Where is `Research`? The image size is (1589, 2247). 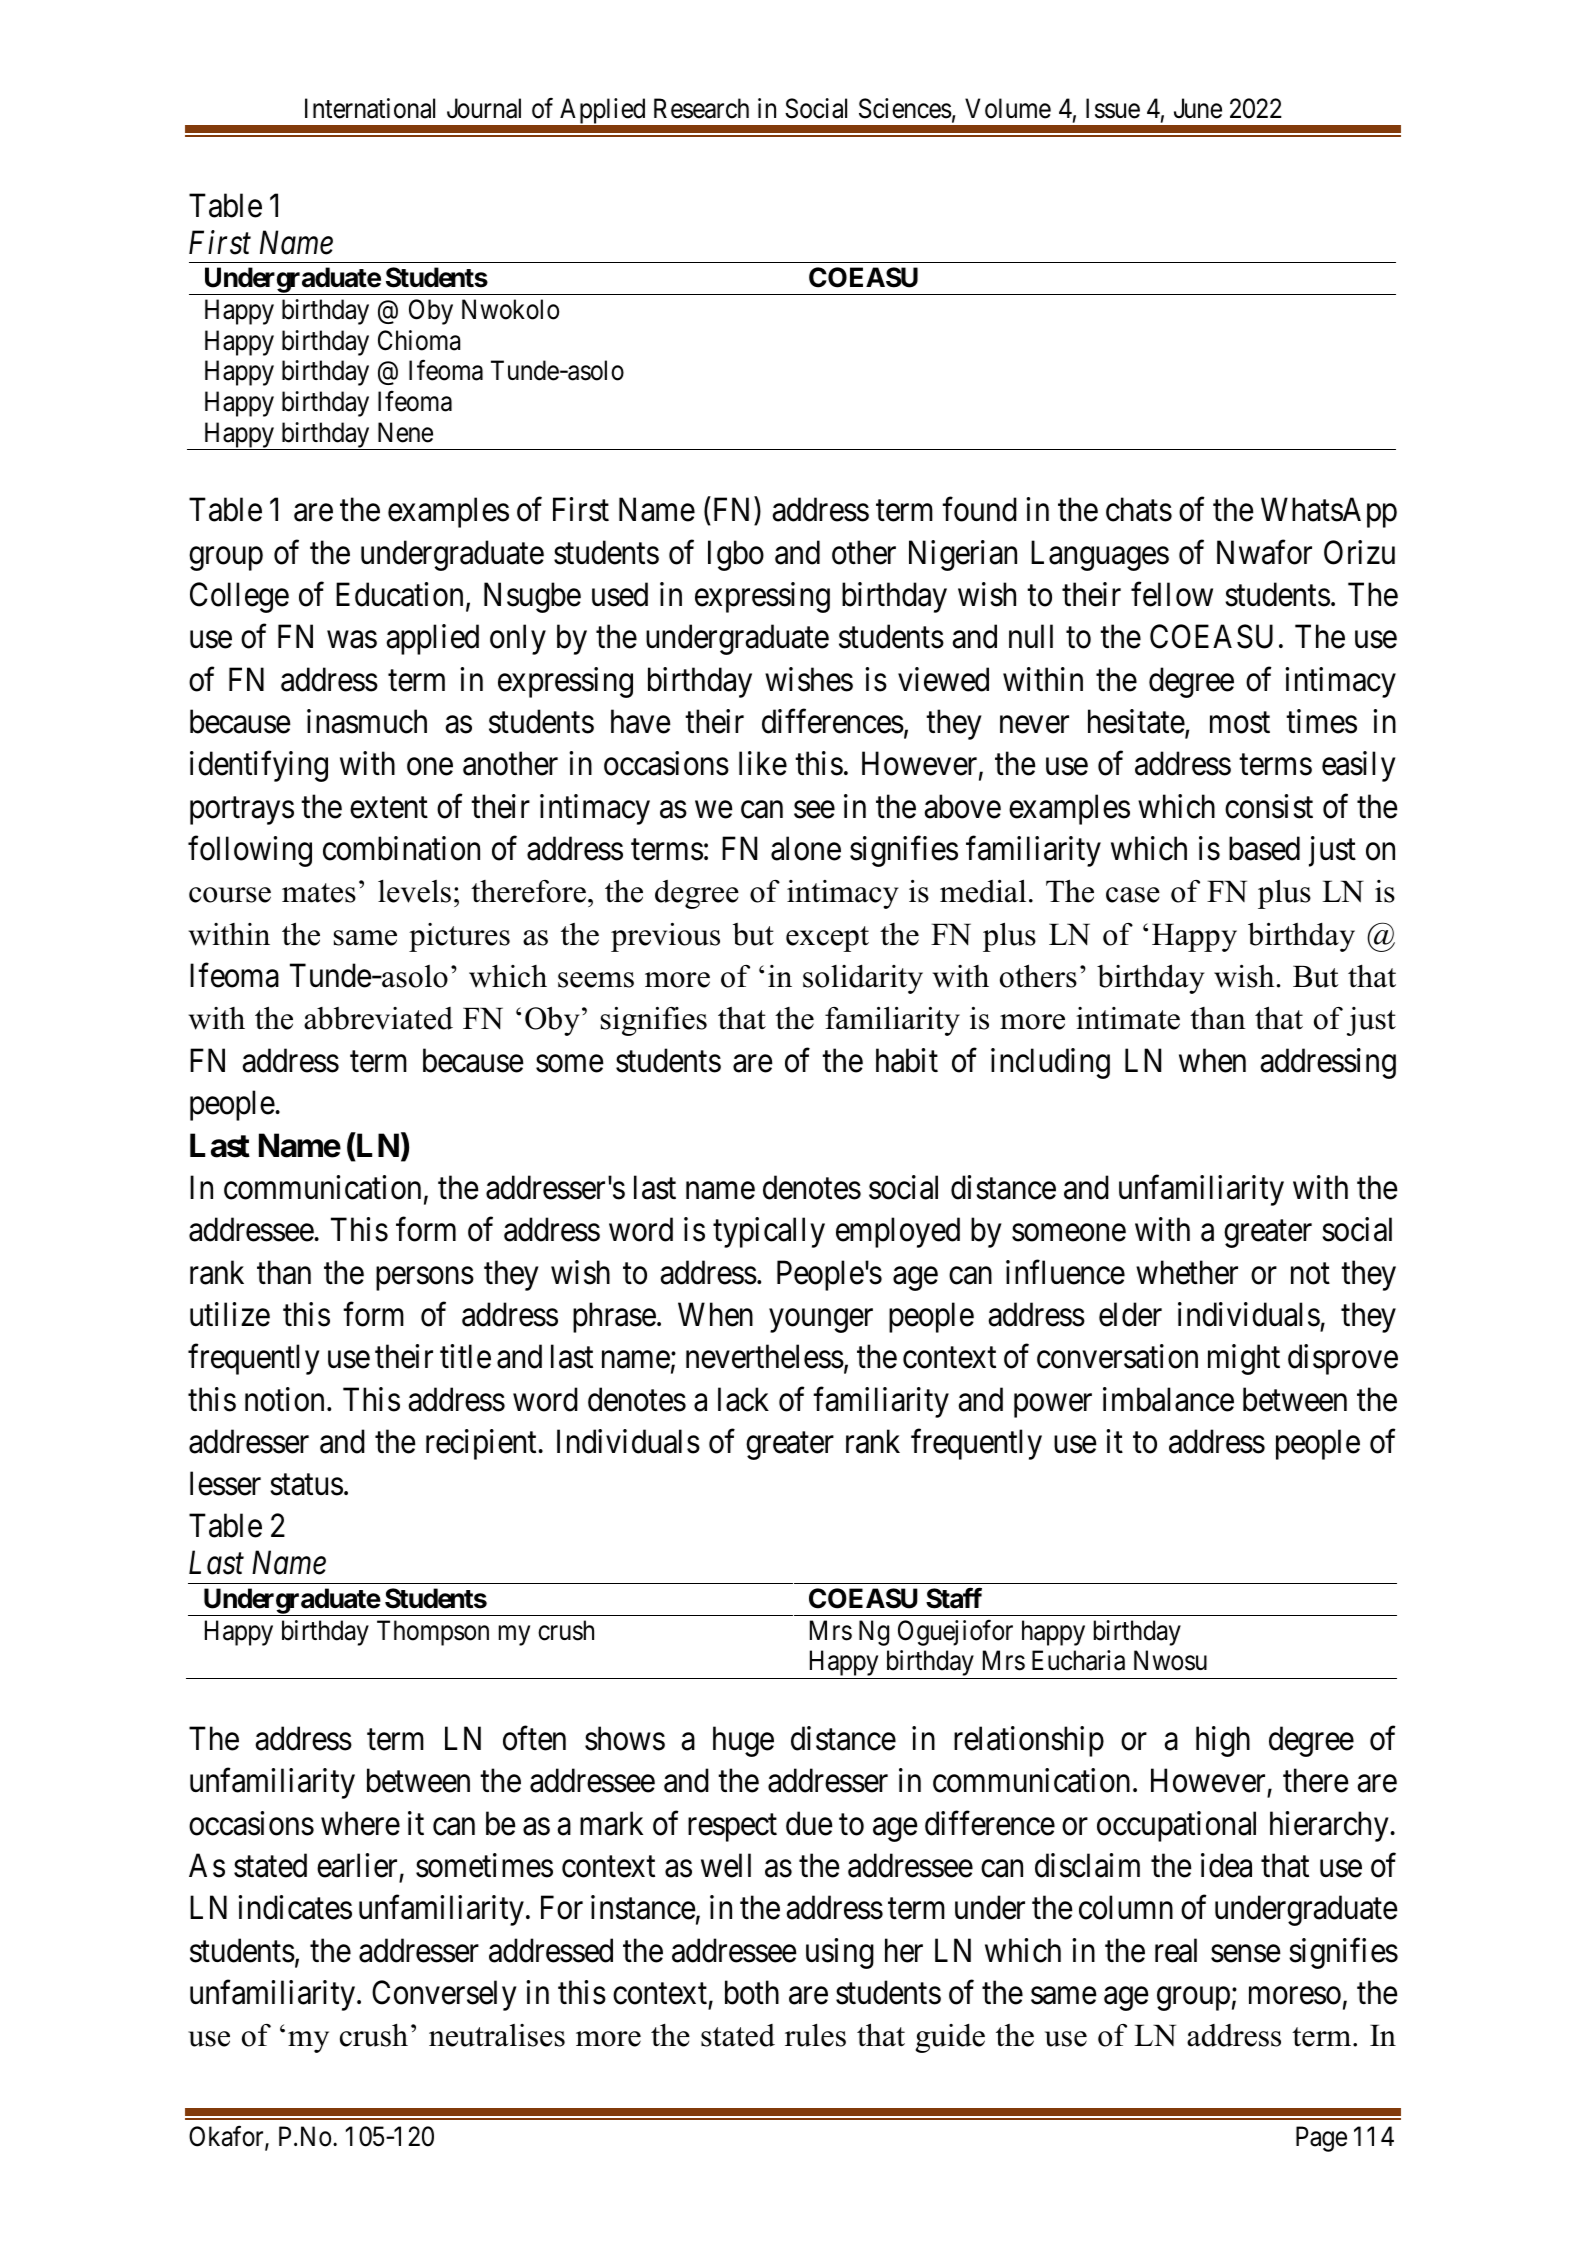 Research is located at coordinates (701, 108).
